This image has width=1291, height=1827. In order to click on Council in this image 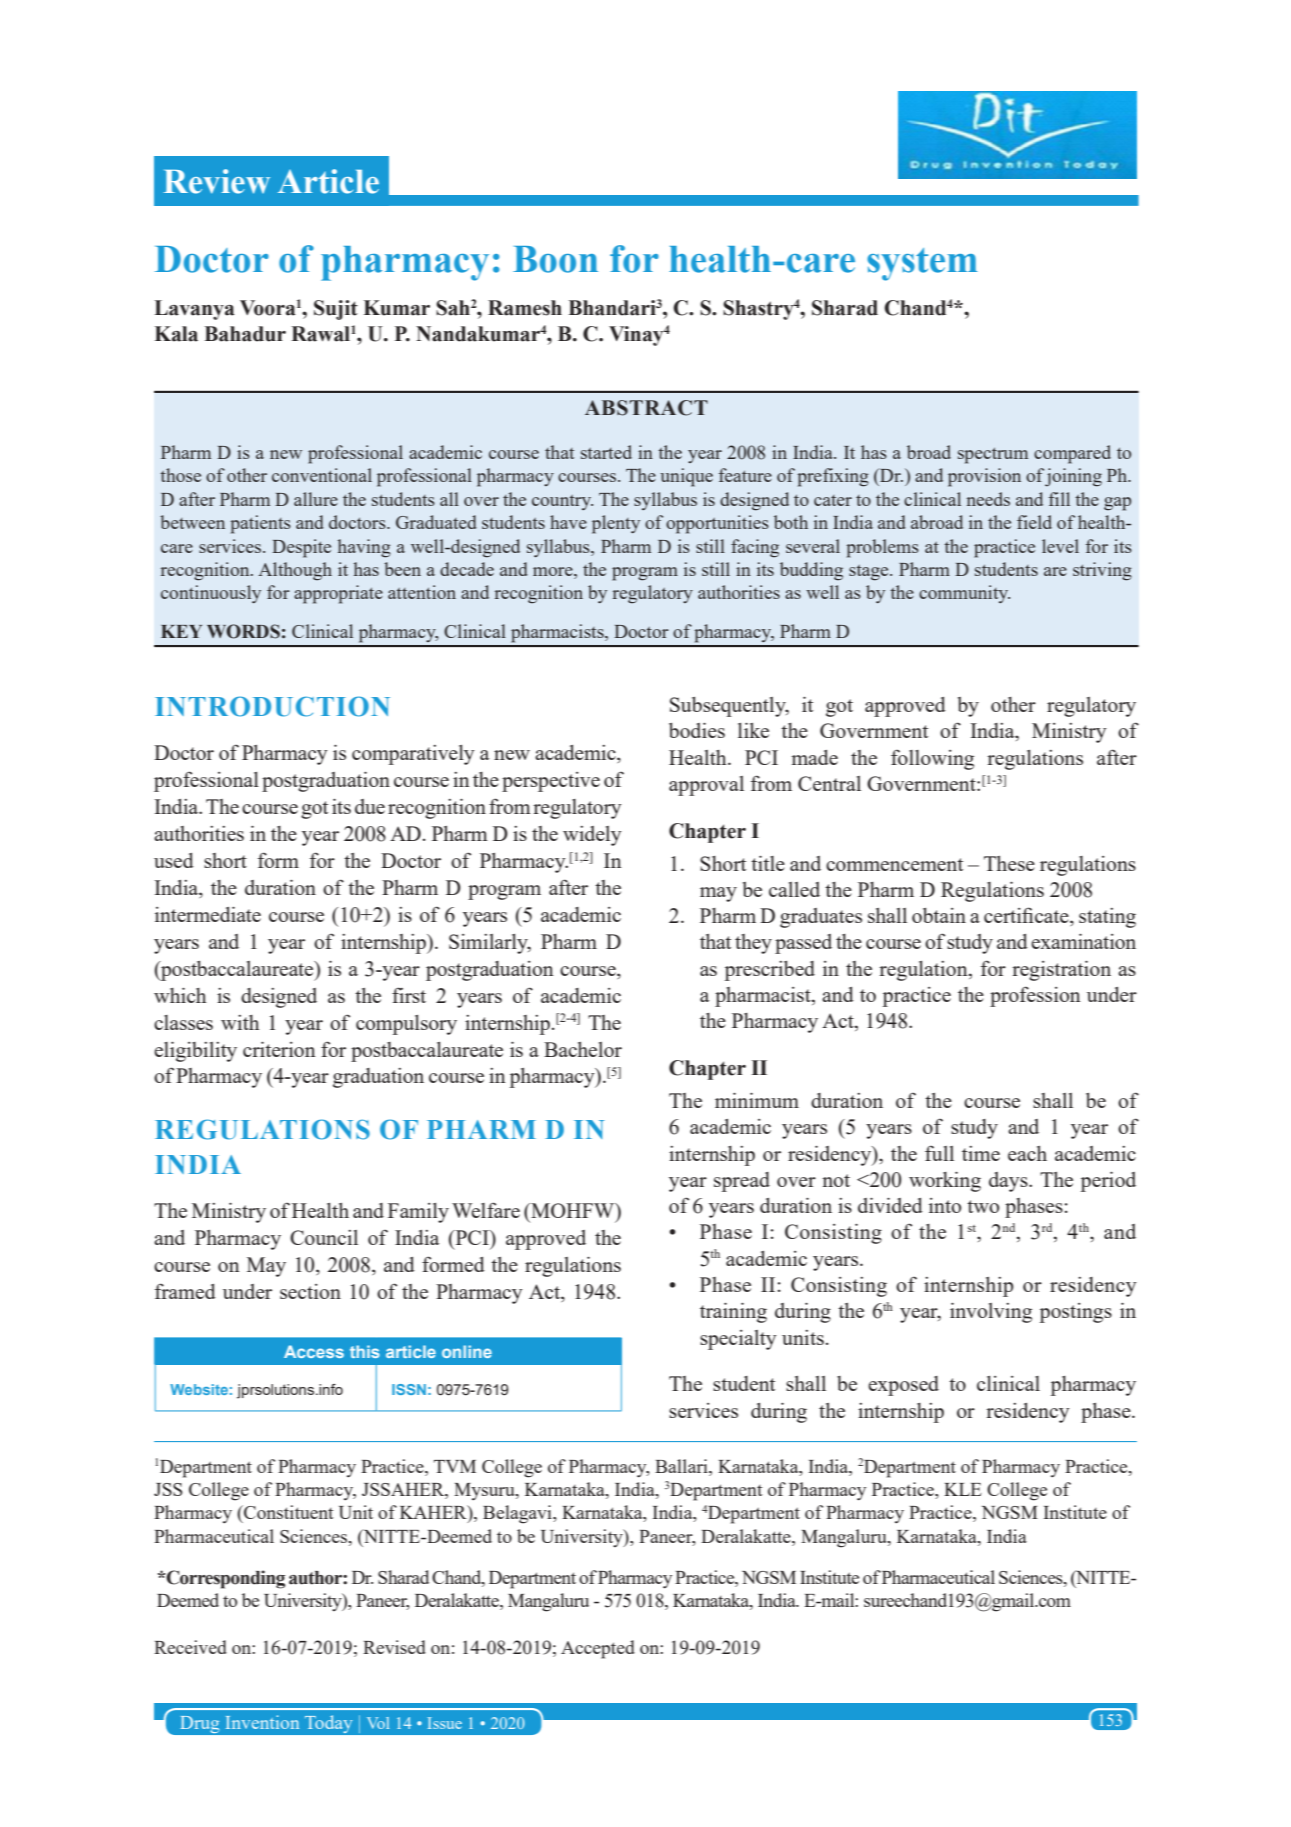, I will do `click(324, 1237)`.
